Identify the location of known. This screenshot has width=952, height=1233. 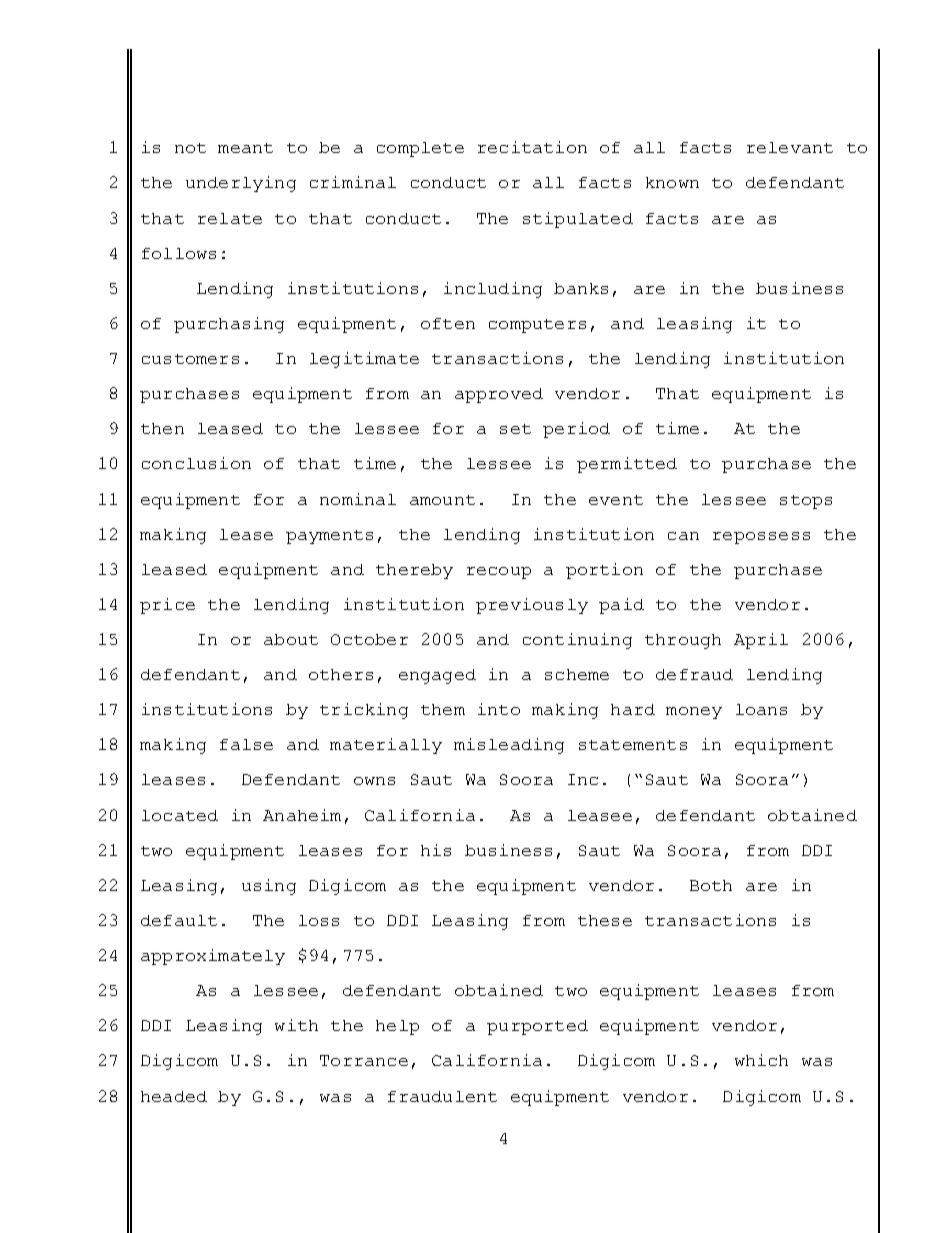
(672, 182).
